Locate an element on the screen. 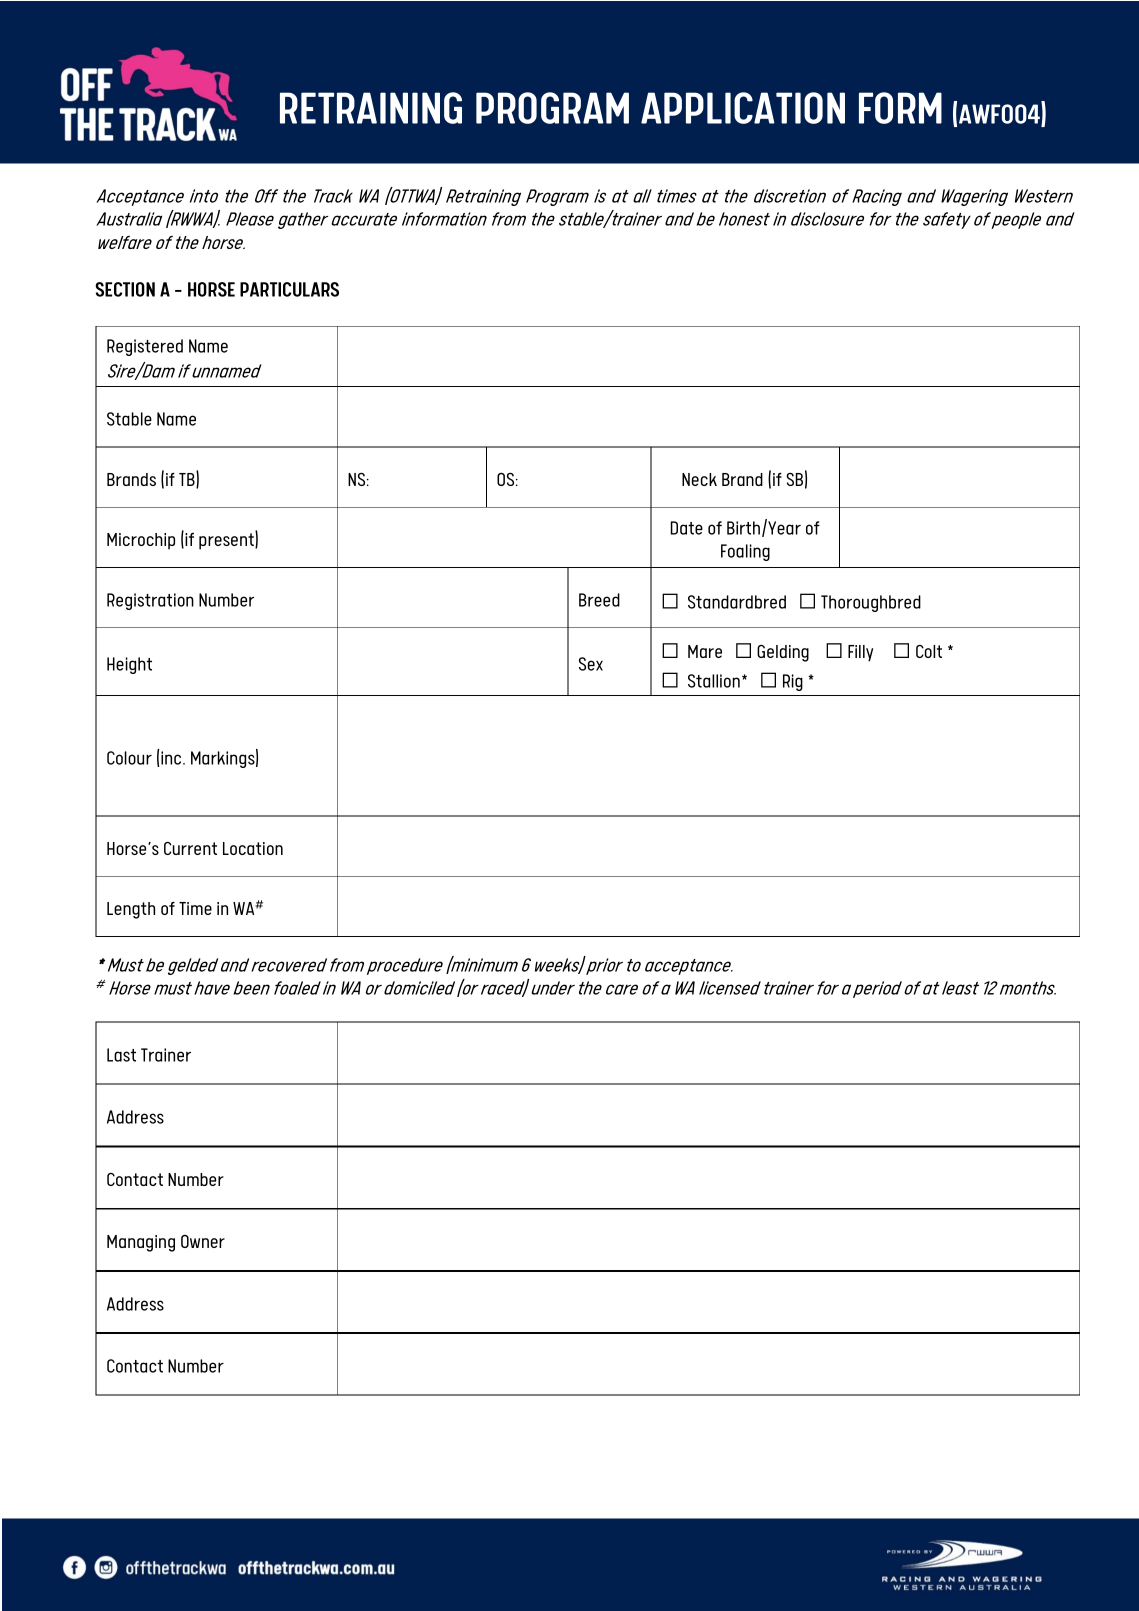  Date is located at coordinates (687, 528).
